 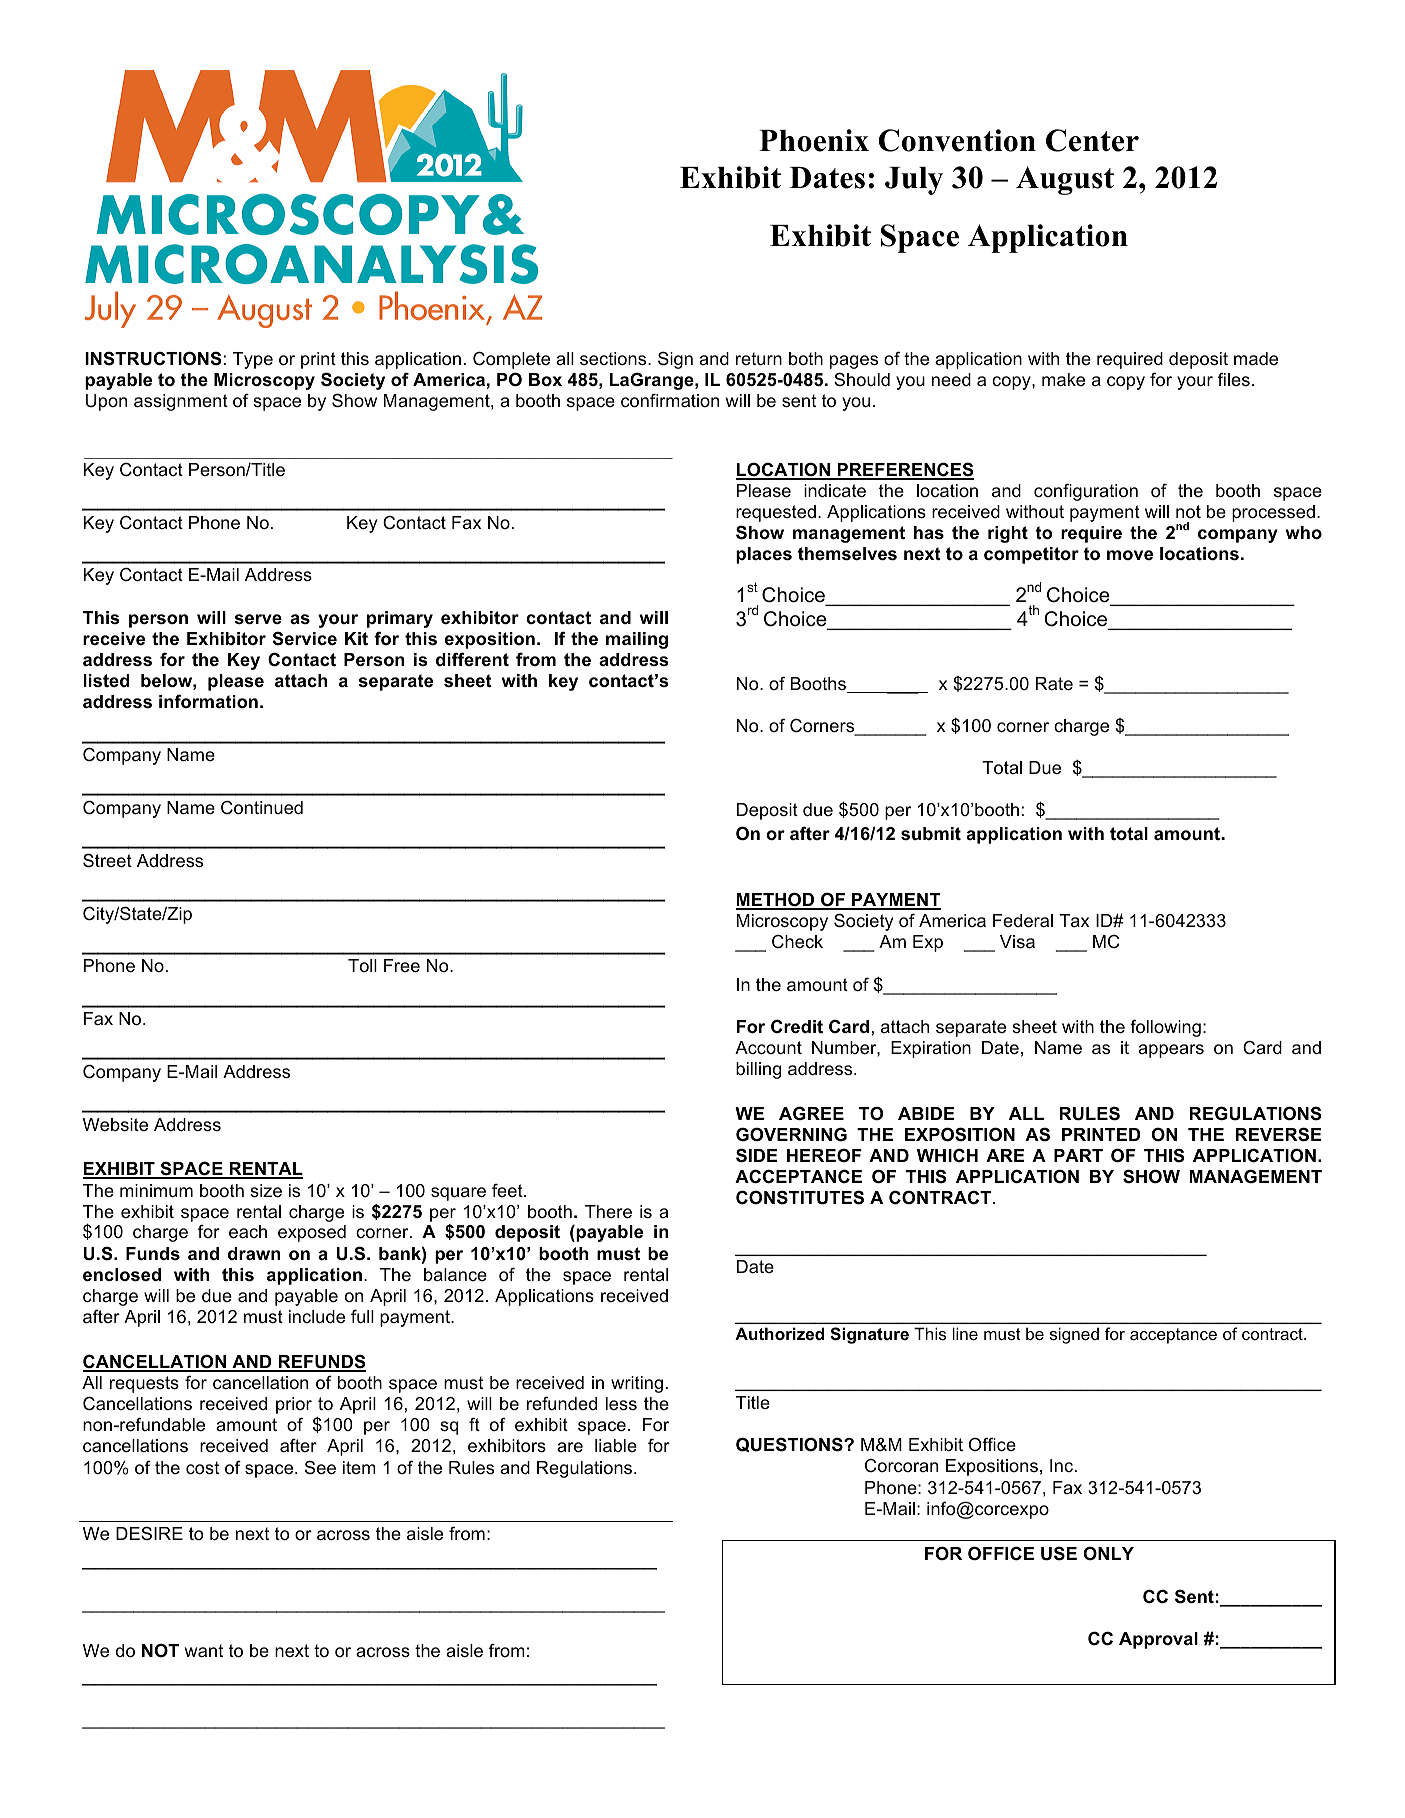 What do you see at coordinates (1158, 1640) in the page?
I see `Approval` at bounding box center [1158, 1640].
